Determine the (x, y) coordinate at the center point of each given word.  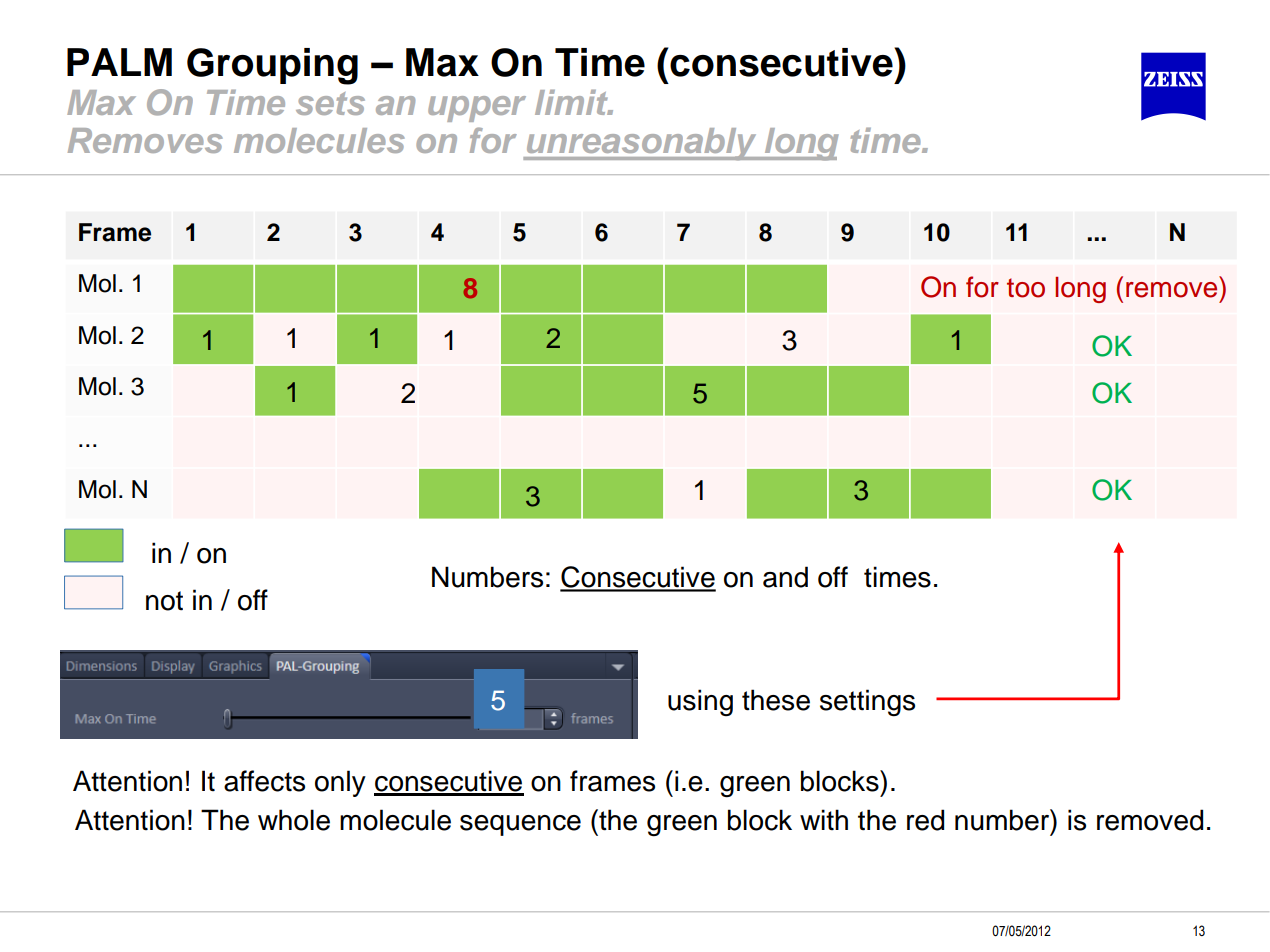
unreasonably (641, 144)
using (700, 702)
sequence (520, 825)
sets (330, 103)
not (164, 601)
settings (867, 703)
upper (477, 109)
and (785, 577)
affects (264, 781)
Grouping (272, 66)
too (1026, 288)
